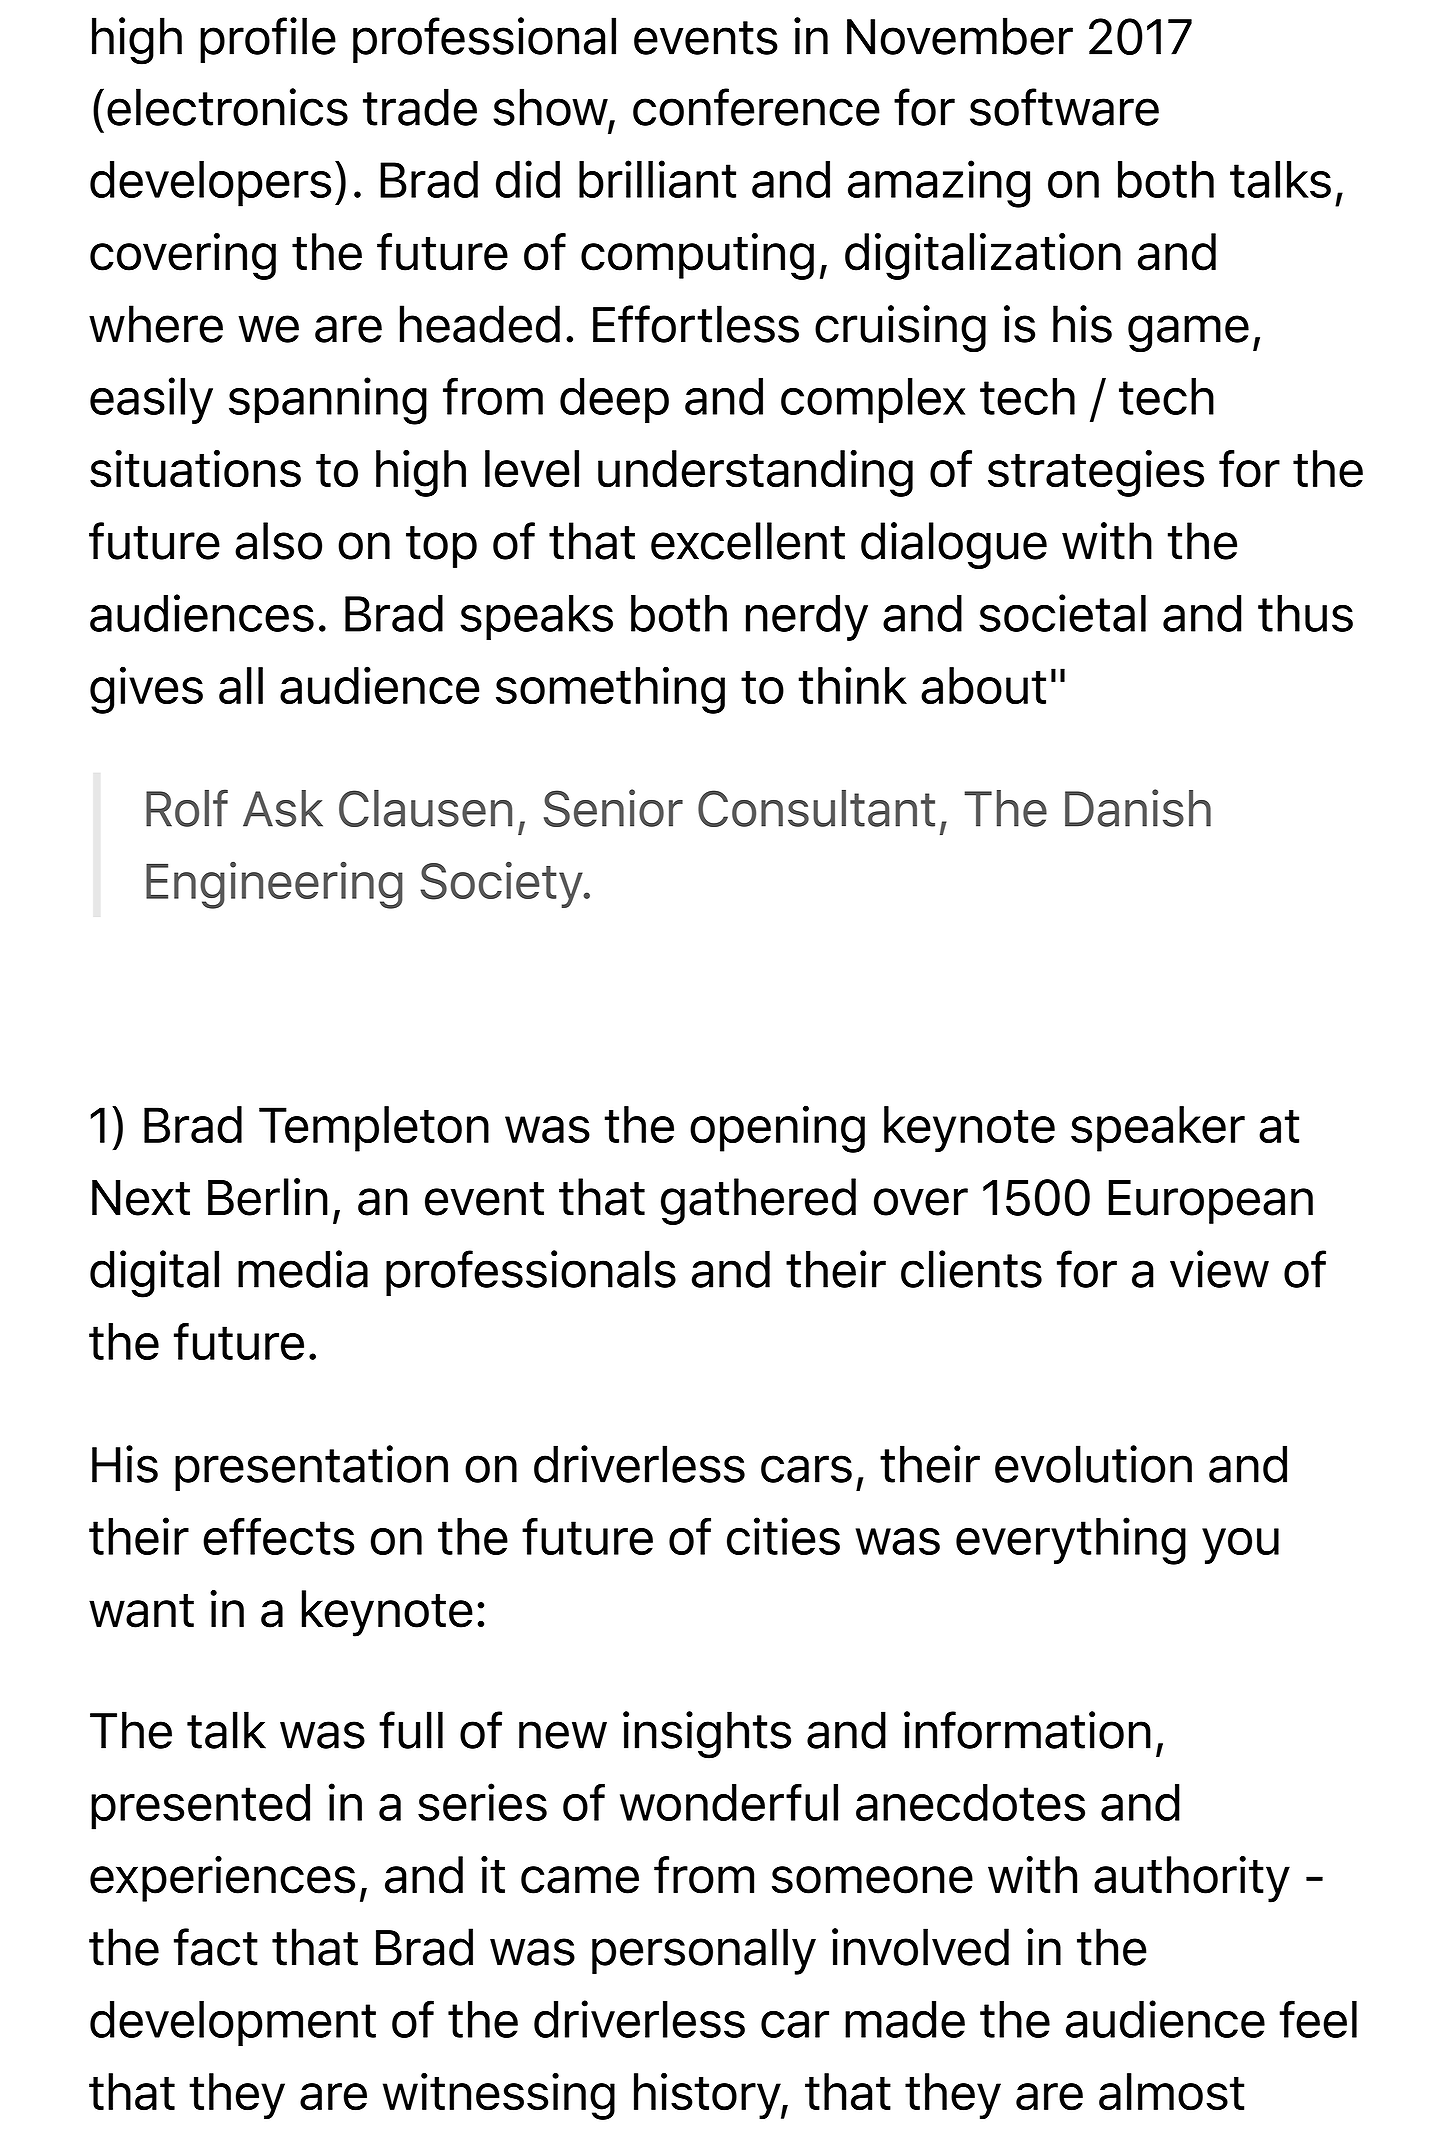  Describe the element at coordinates (1158, 1129) in the document. I see `speaker` at that location.
